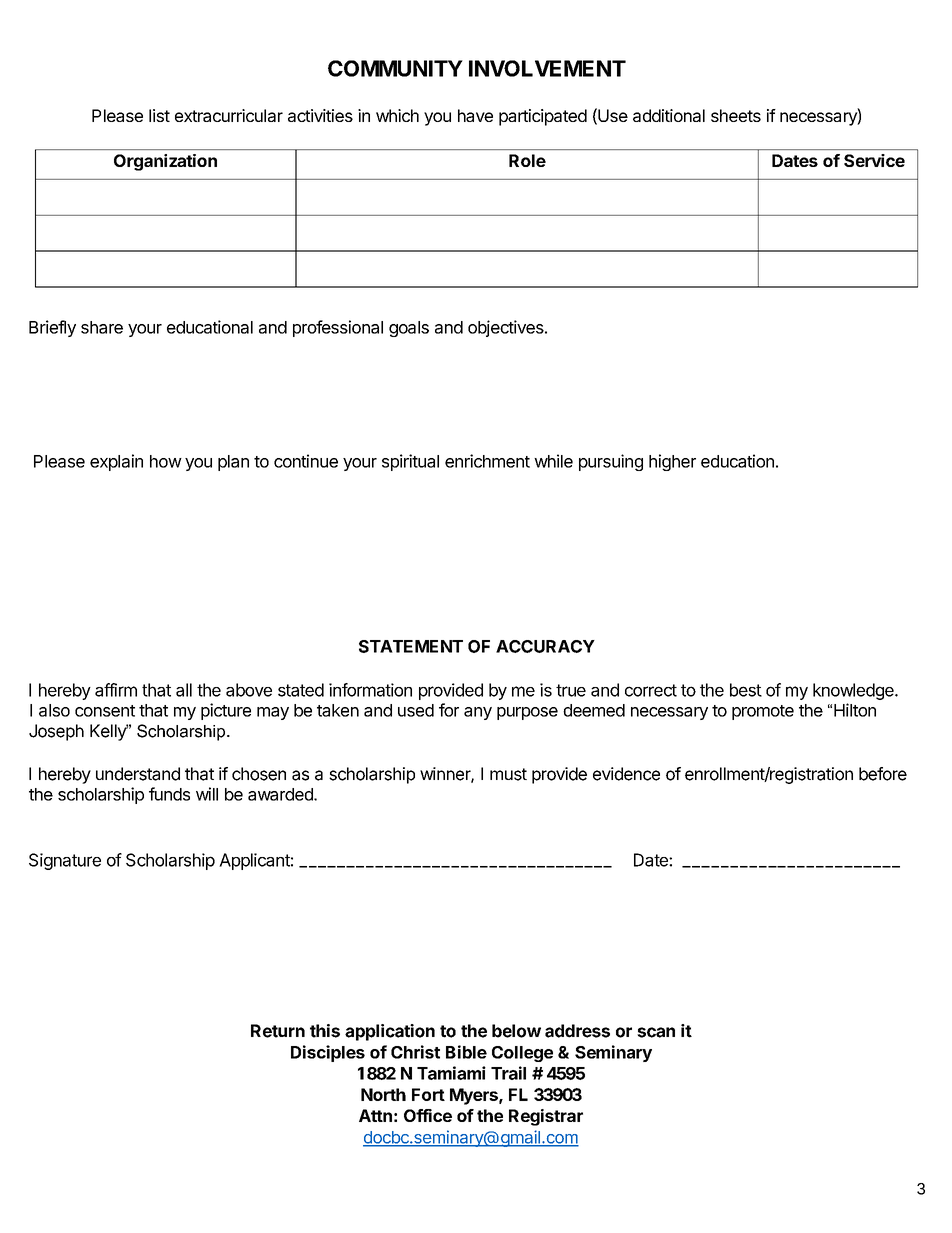 This image has height=1233, width=952. I want to click on STATEMENT, so click(411, 646).
